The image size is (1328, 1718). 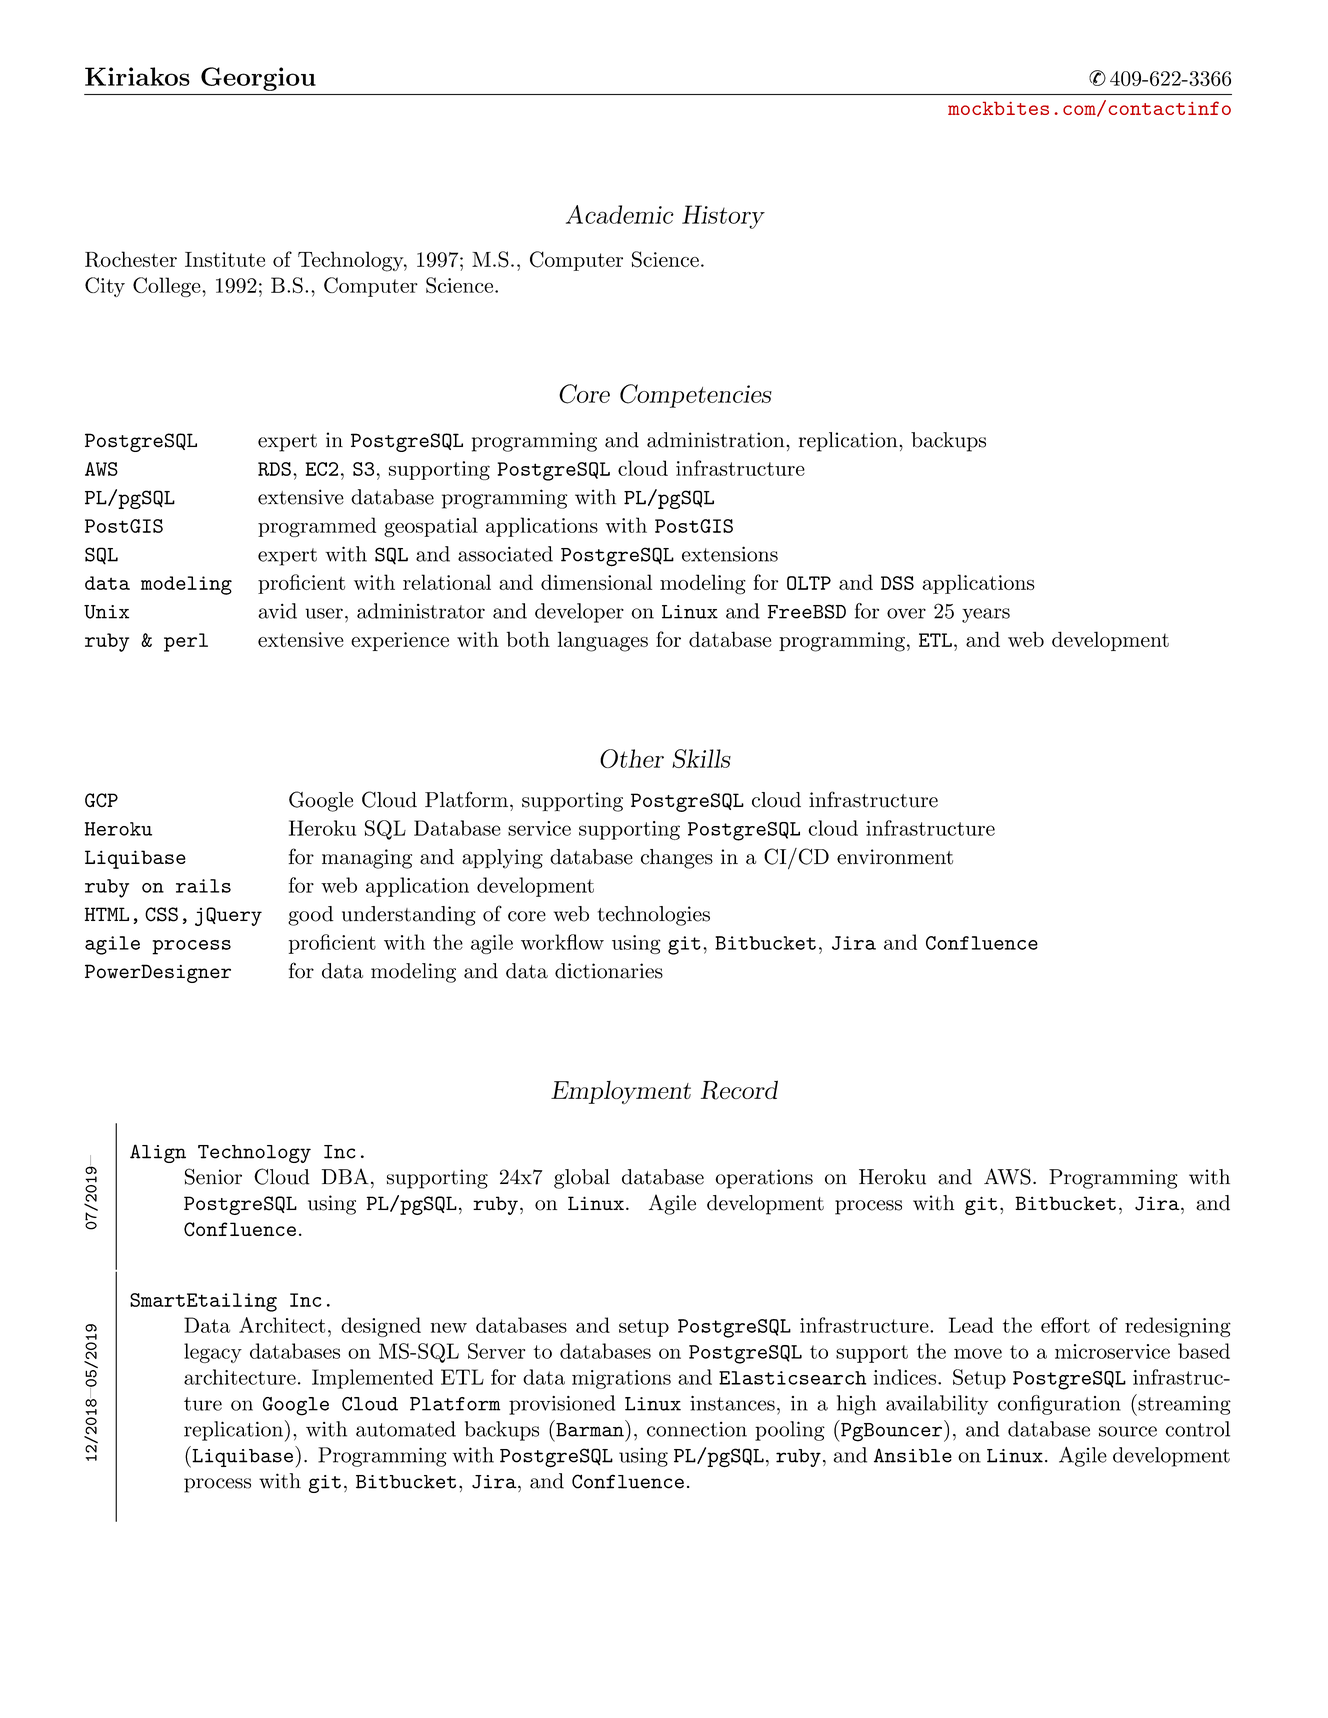 What do you see at coordinates (609, 971) in the screenshot?
I see `dictionaries` at bounding box center [609, 971].
